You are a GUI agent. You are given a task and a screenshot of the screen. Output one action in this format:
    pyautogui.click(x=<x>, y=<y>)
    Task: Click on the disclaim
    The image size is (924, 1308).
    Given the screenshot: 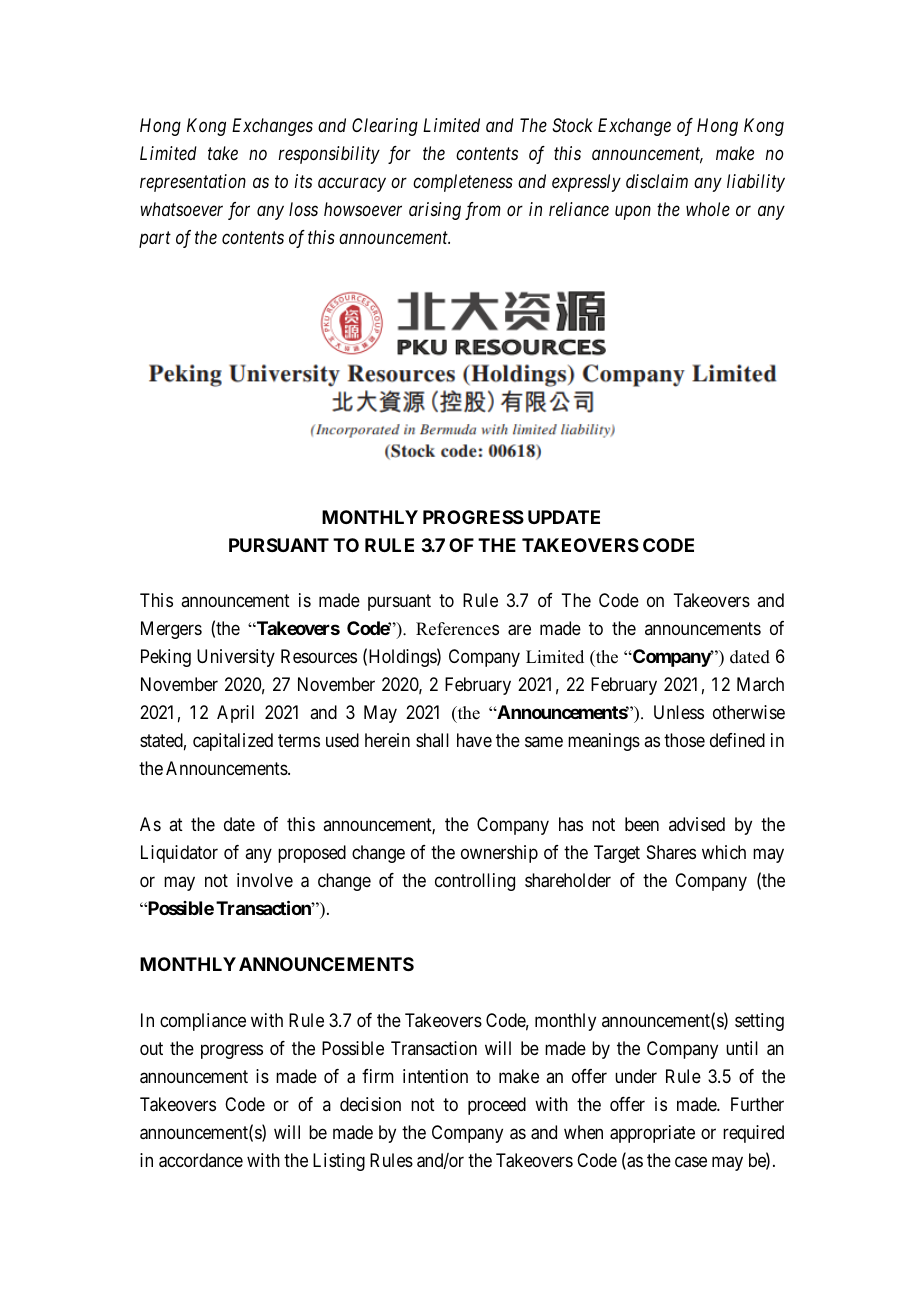 What is the action you would take?
    pyautogui.click(x=657, y=181)
